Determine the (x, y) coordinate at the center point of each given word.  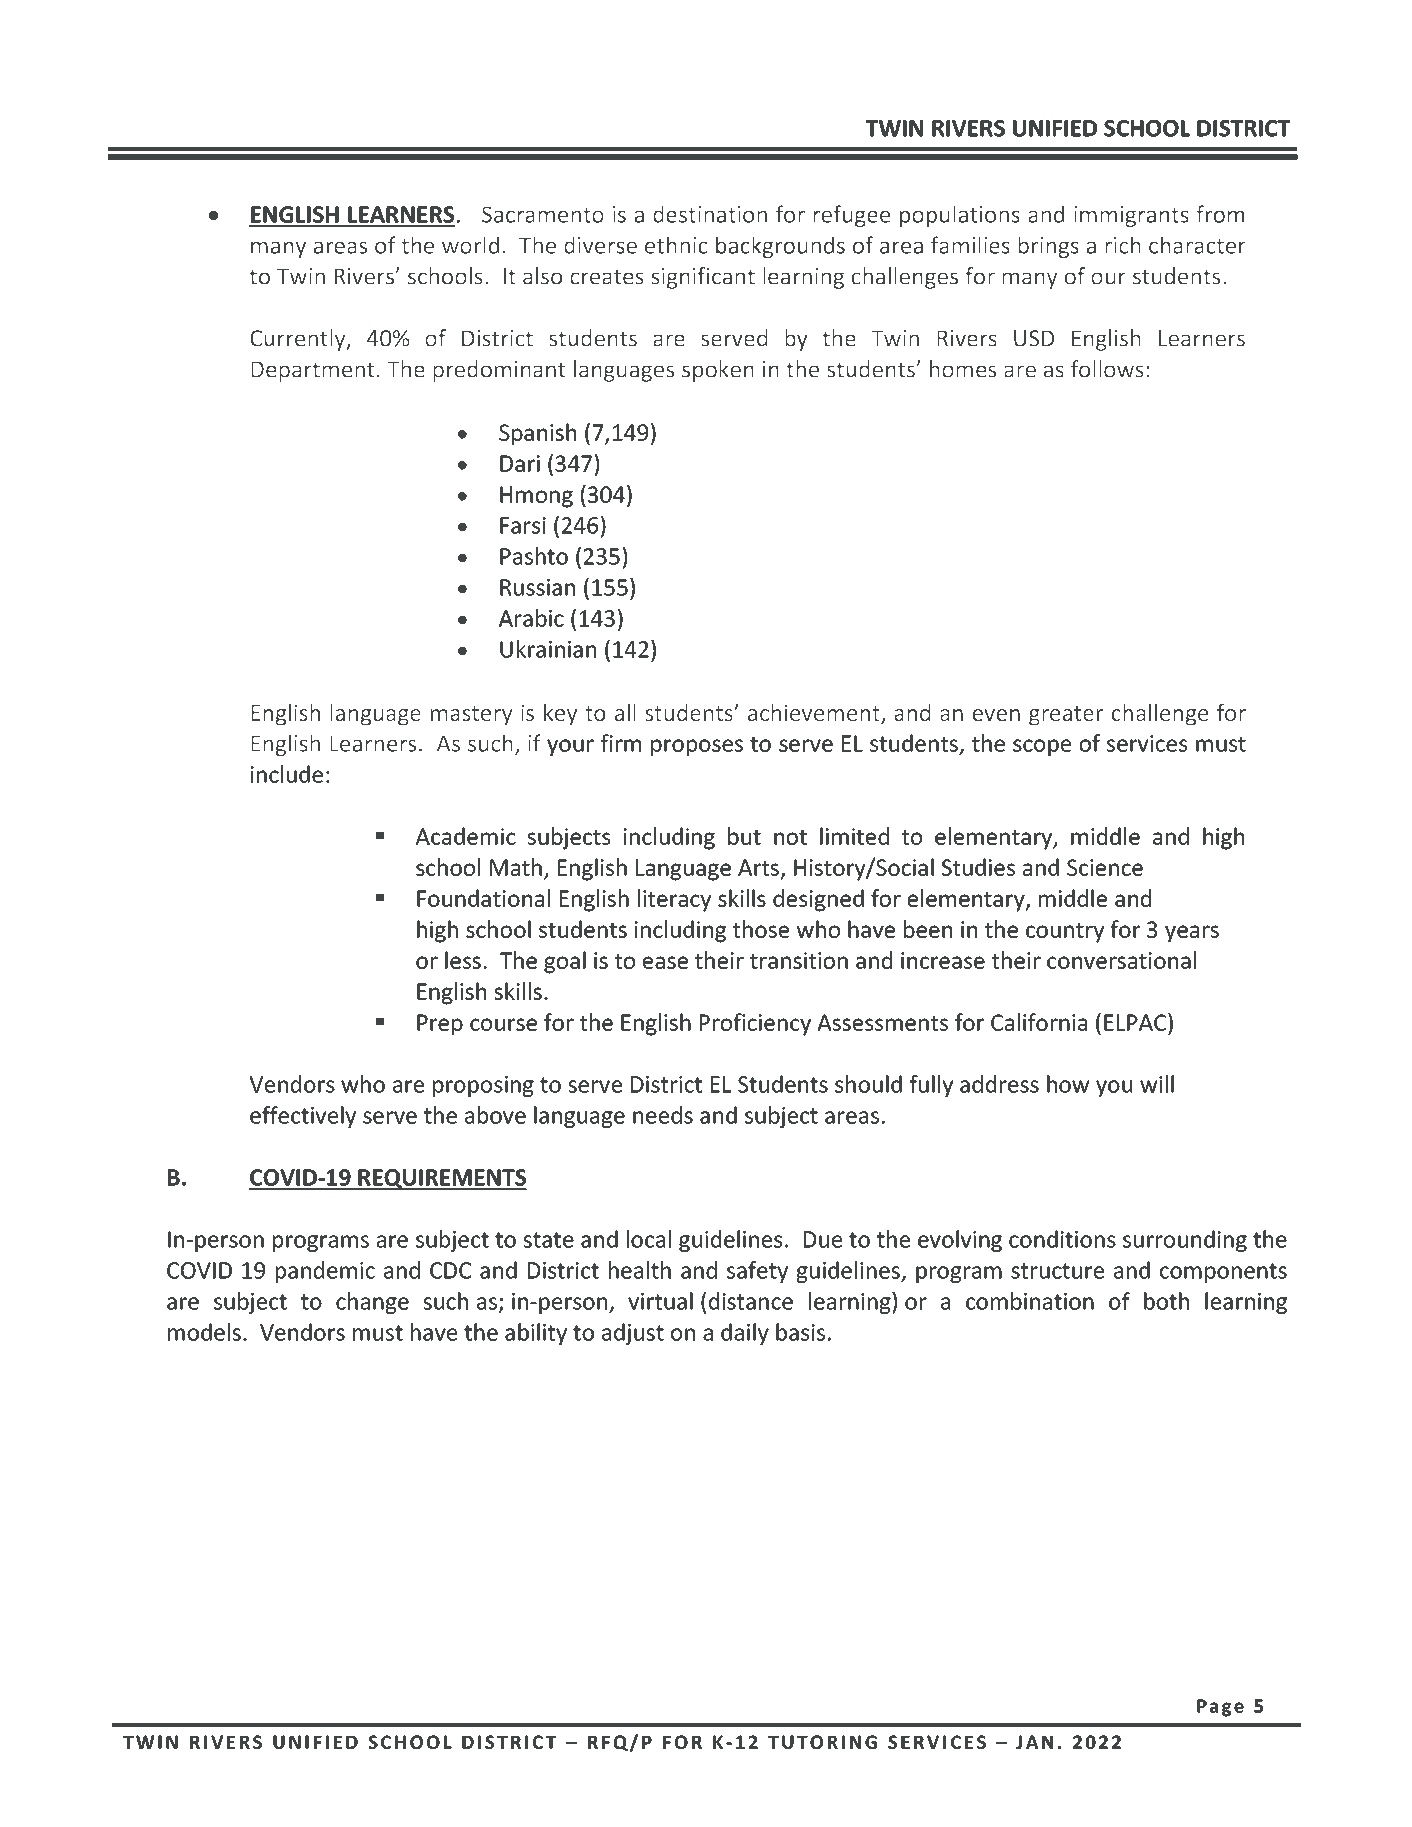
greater (1066, 716)
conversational (1121, 960)
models (204, 1332)
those (761, 929)
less (463, 960)
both (1166, 1301)
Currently (299, 340)
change (372, 1303)
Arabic (531, 618)
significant (703, 278)
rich (1123, 245)
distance (751, 1301)
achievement (815, 713)
